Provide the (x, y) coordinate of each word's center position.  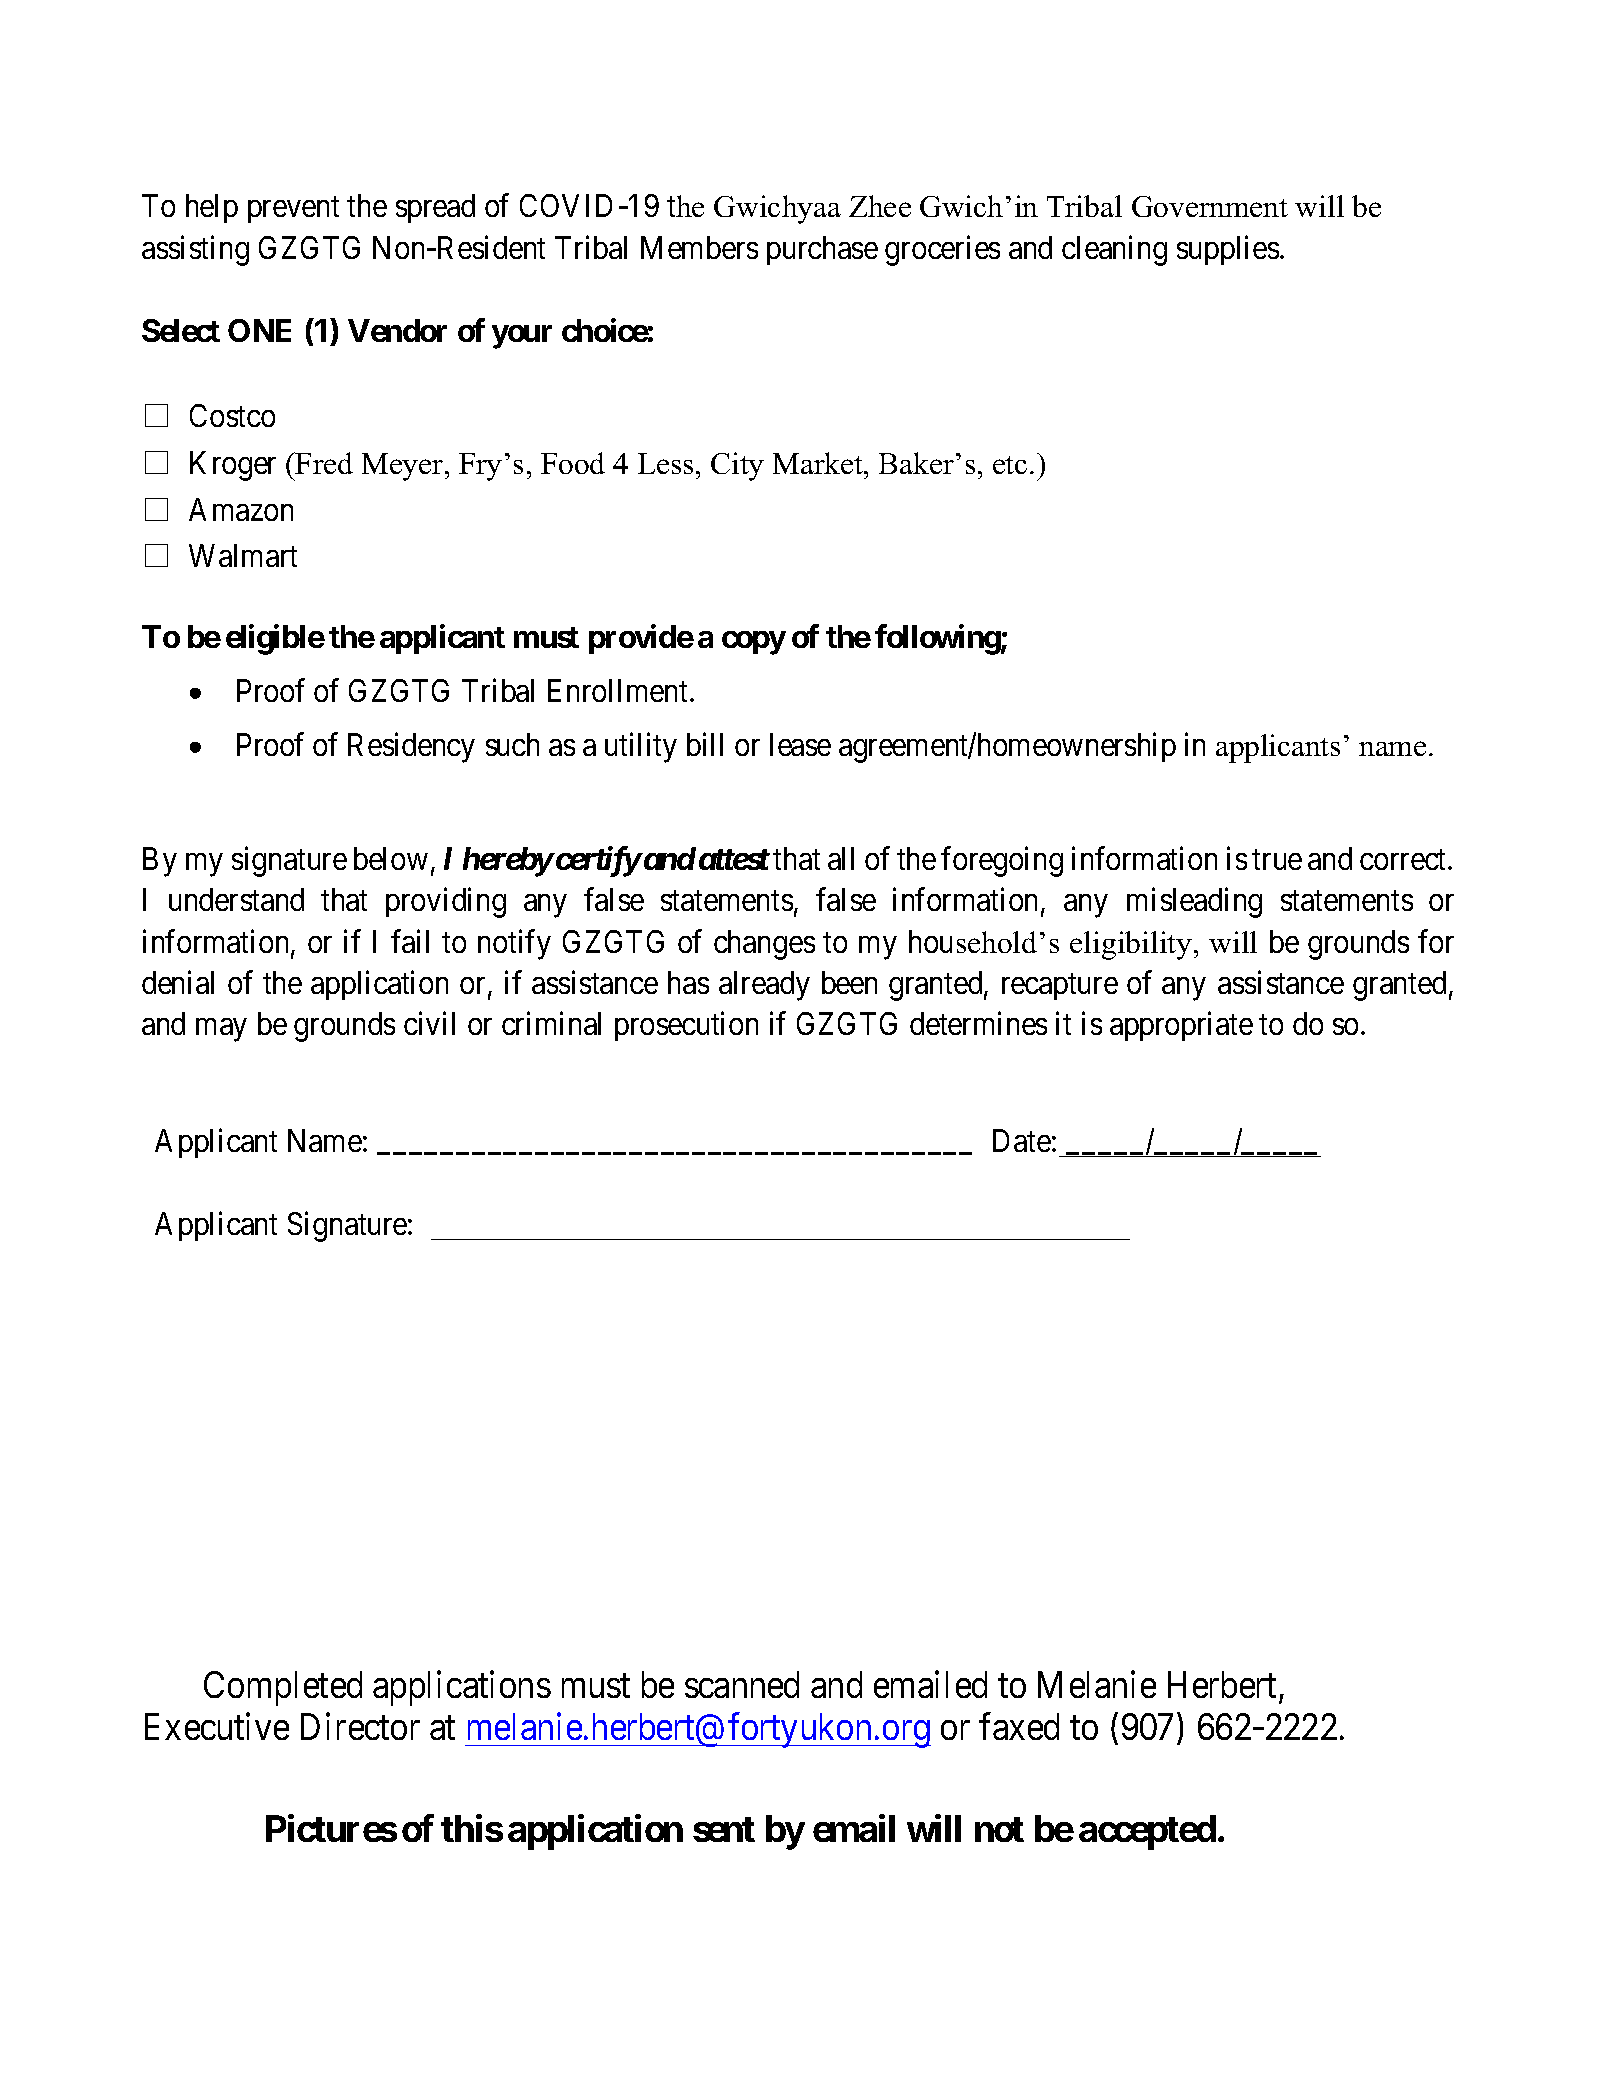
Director (360, 1726)
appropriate (1181, 1026)
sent (724, 1829)
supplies (1228, 250)
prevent (293, 210)
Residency (411, 747)
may (221, 1030)
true (1277, 859)
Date (1022, 1140)
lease (800, 744)
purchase (822, 250)
